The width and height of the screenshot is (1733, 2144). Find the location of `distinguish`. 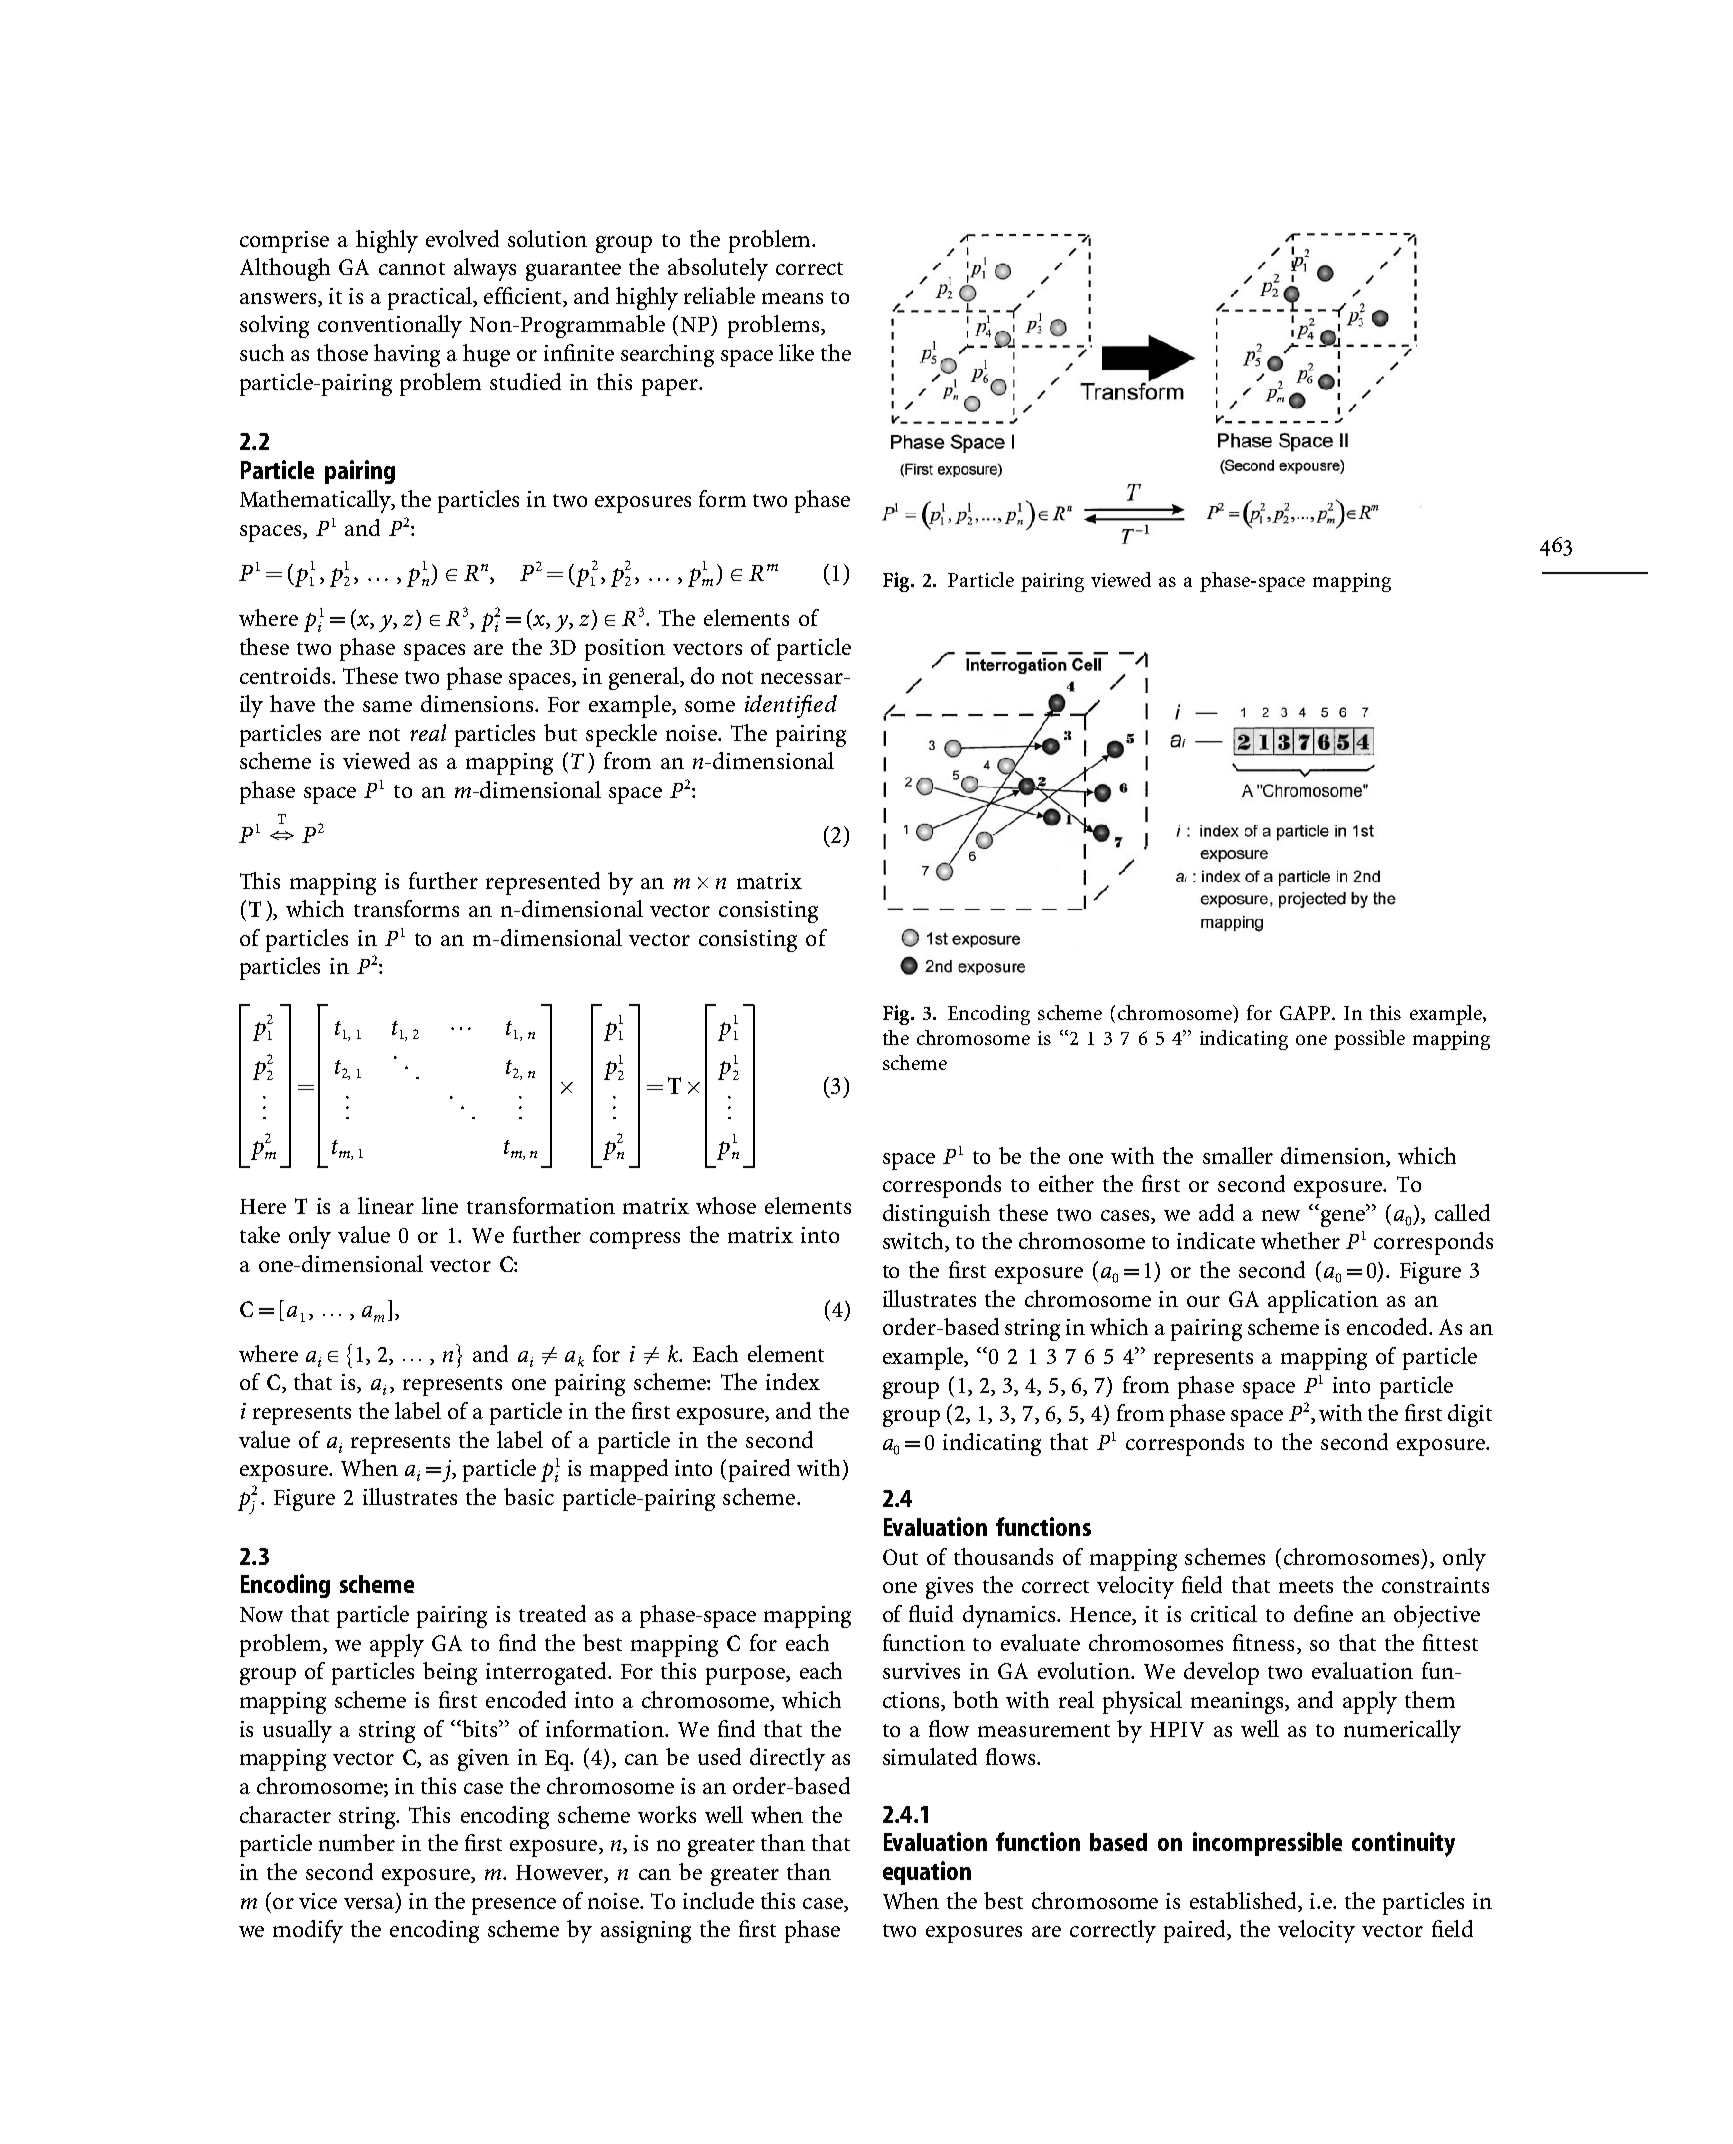

distinguish is located at coordinates (936, 1215).
